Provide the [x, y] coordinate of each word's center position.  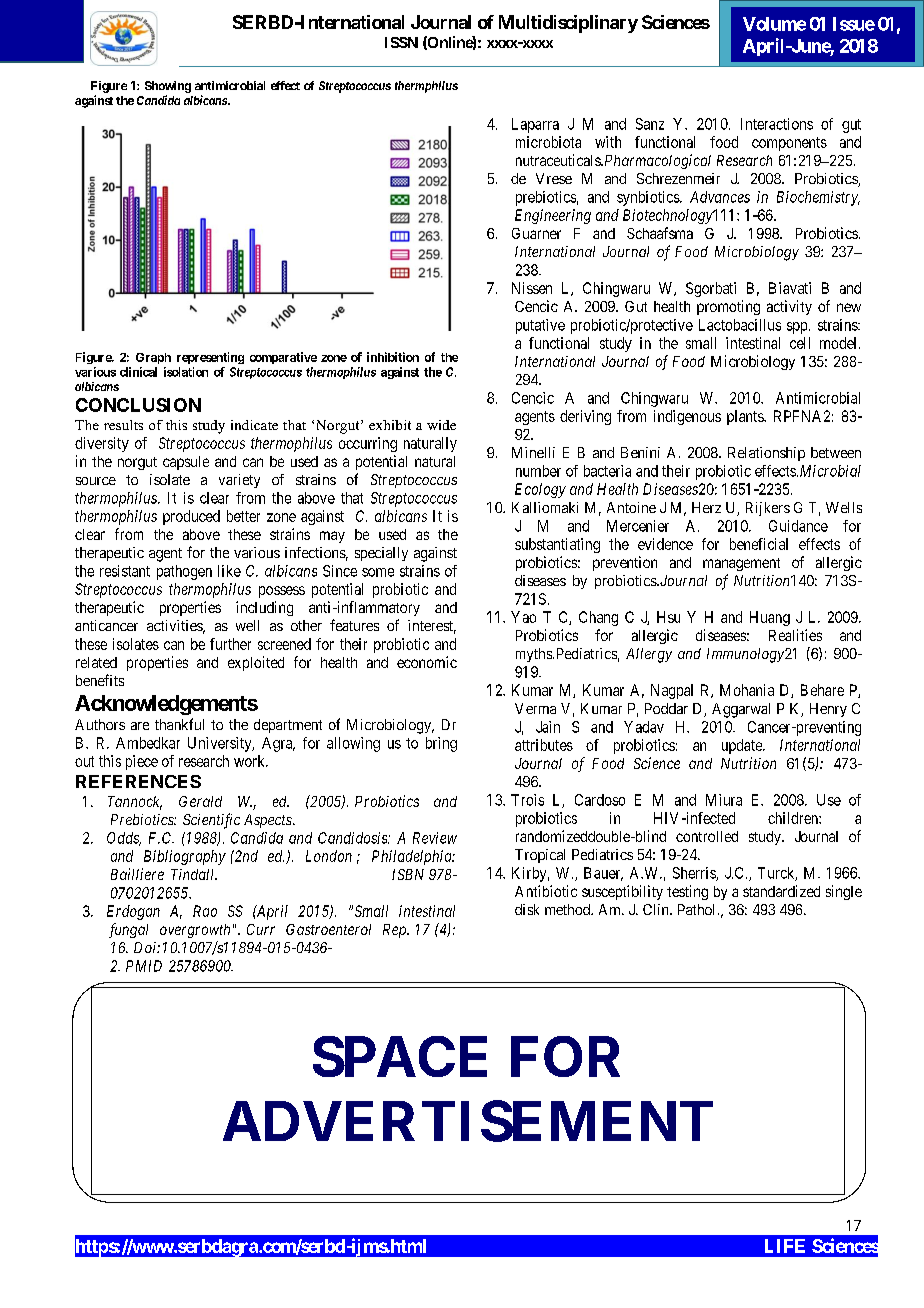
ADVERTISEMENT [468, 1121]
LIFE [785, 1246]
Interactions [777, 124]
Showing [168, 87]
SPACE [400, 1056]
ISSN [401, 42]
